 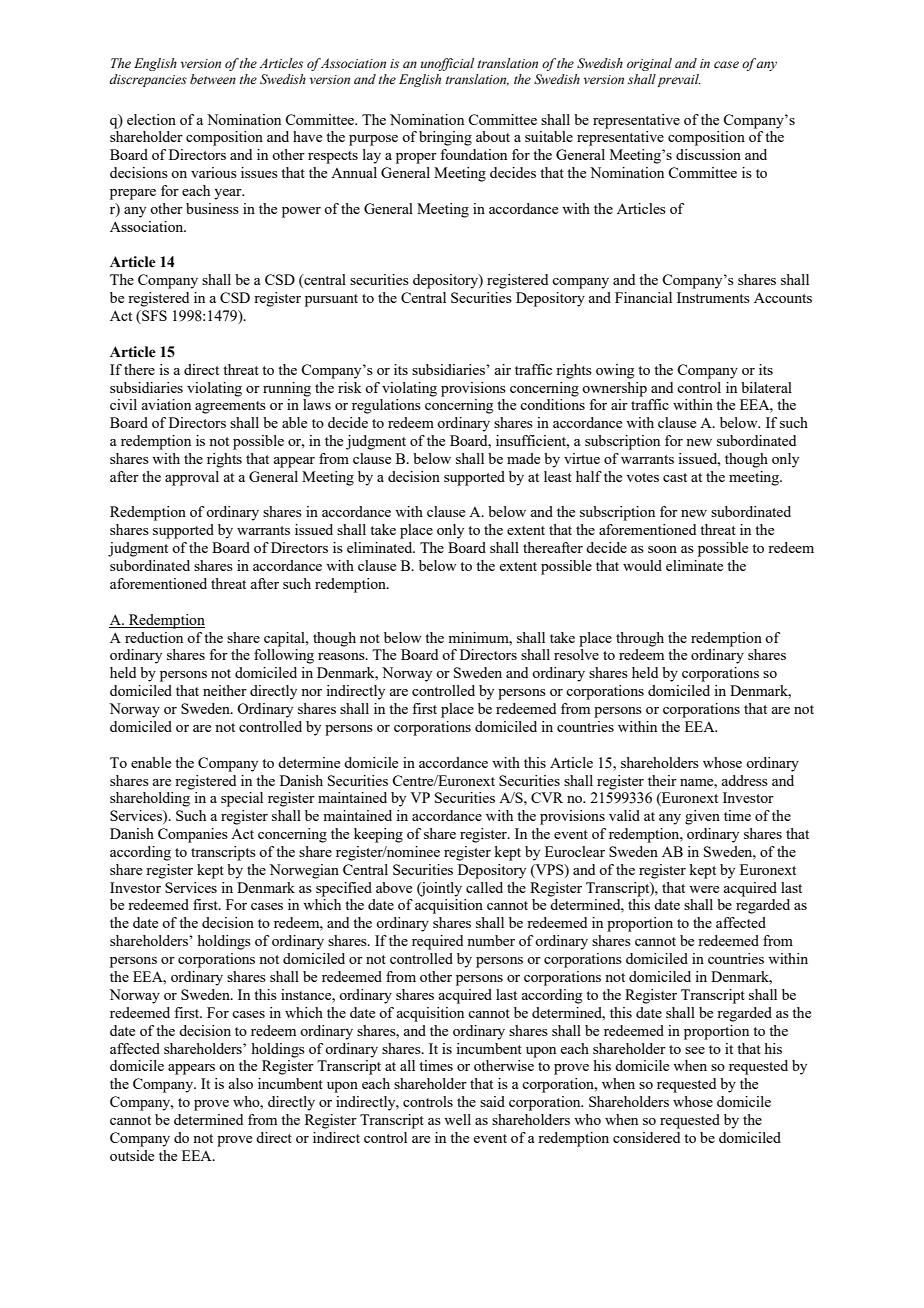 What do you see at coordinates (675, 477) in the screenshot?
I see `cast` at bounding box center [675, 477].
